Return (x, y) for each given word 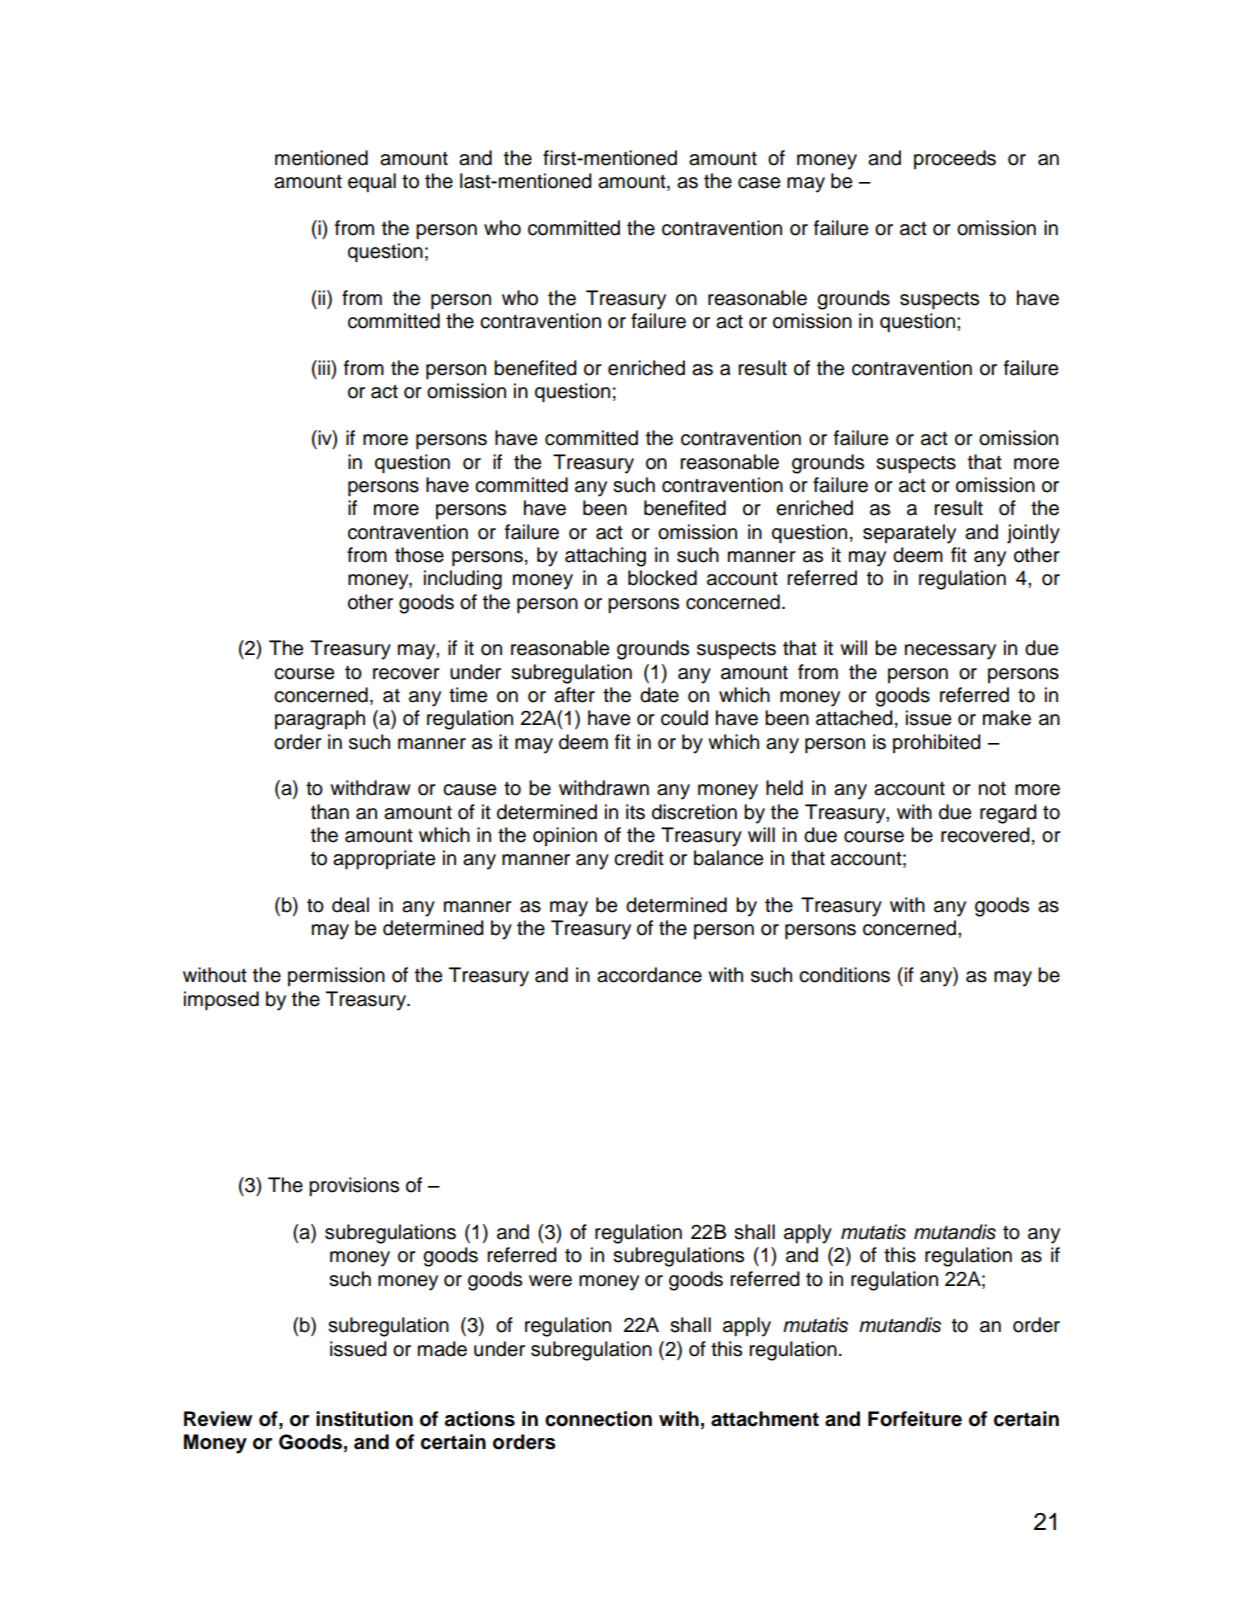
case (759, 183)
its (635, 812)
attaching (605, 557)
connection (598, 1419)
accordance (649, 975)
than (330, 812)
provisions (354, 1187)
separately (909, 534)
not (992, 788)
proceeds (955, 159)
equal (372, 183)
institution (364, 1419)
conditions (844, 975)
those (419, 555)
